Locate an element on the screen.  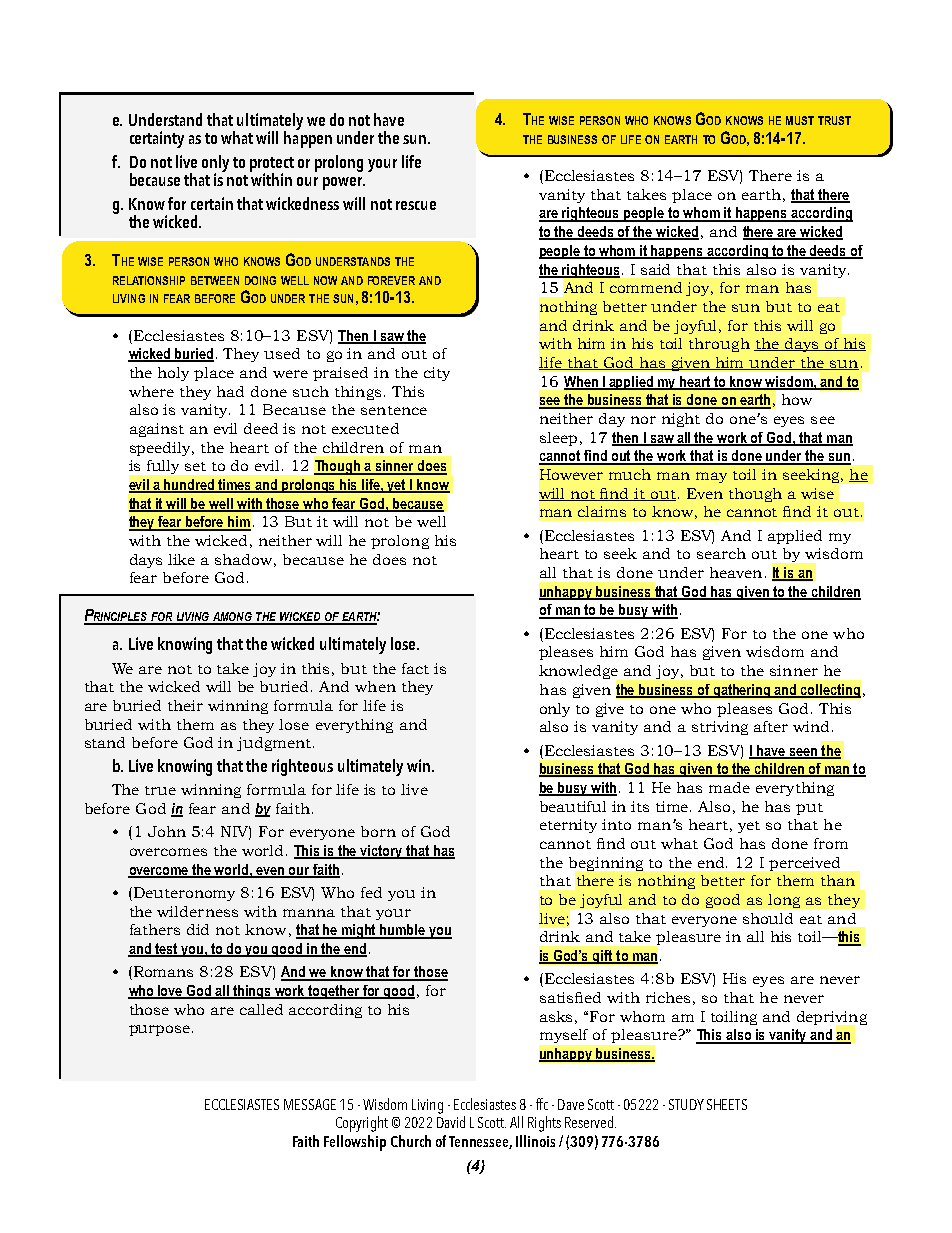
gathering is located at coordinates (742, 691).
